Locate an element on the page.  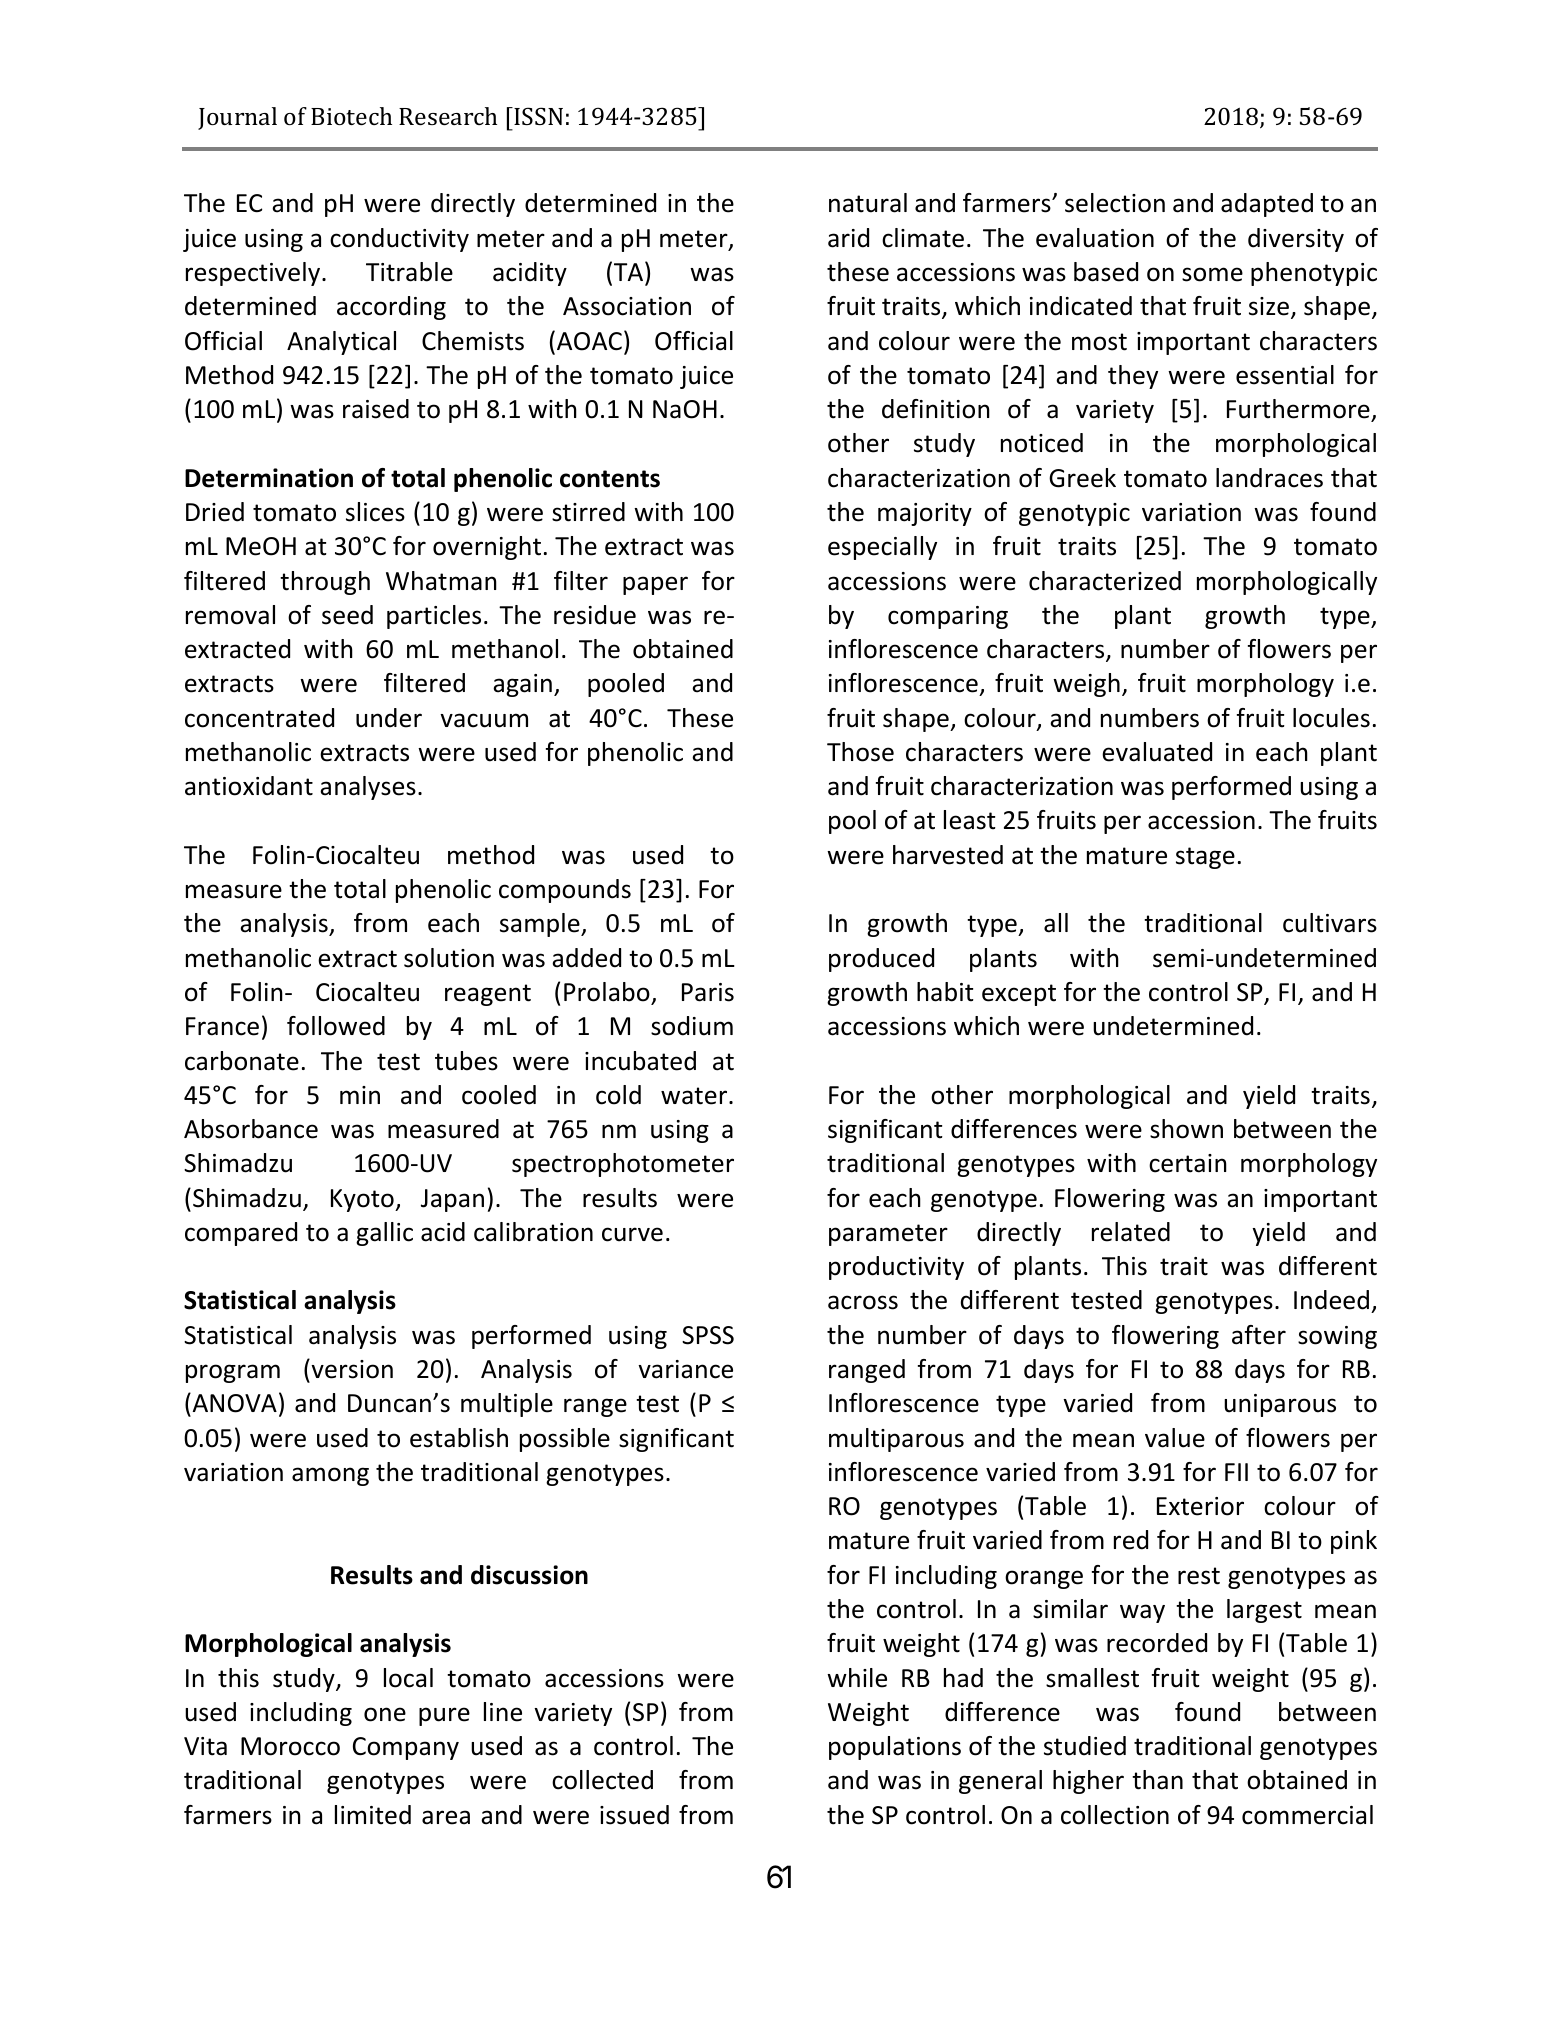
natural is located at coordinates (868, 203).
